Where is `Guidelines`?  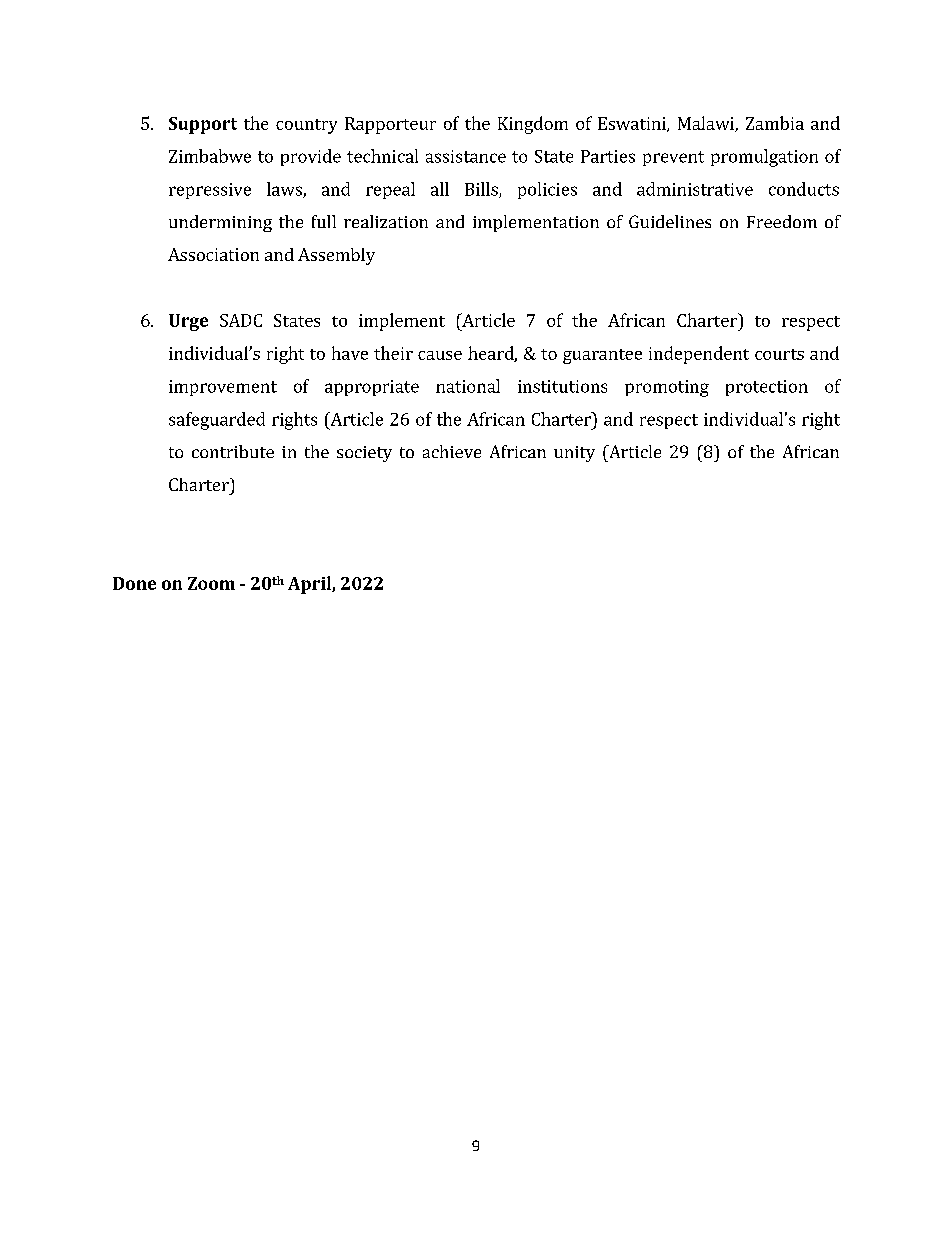 Guidelines is located at coordinates (670, 221).
